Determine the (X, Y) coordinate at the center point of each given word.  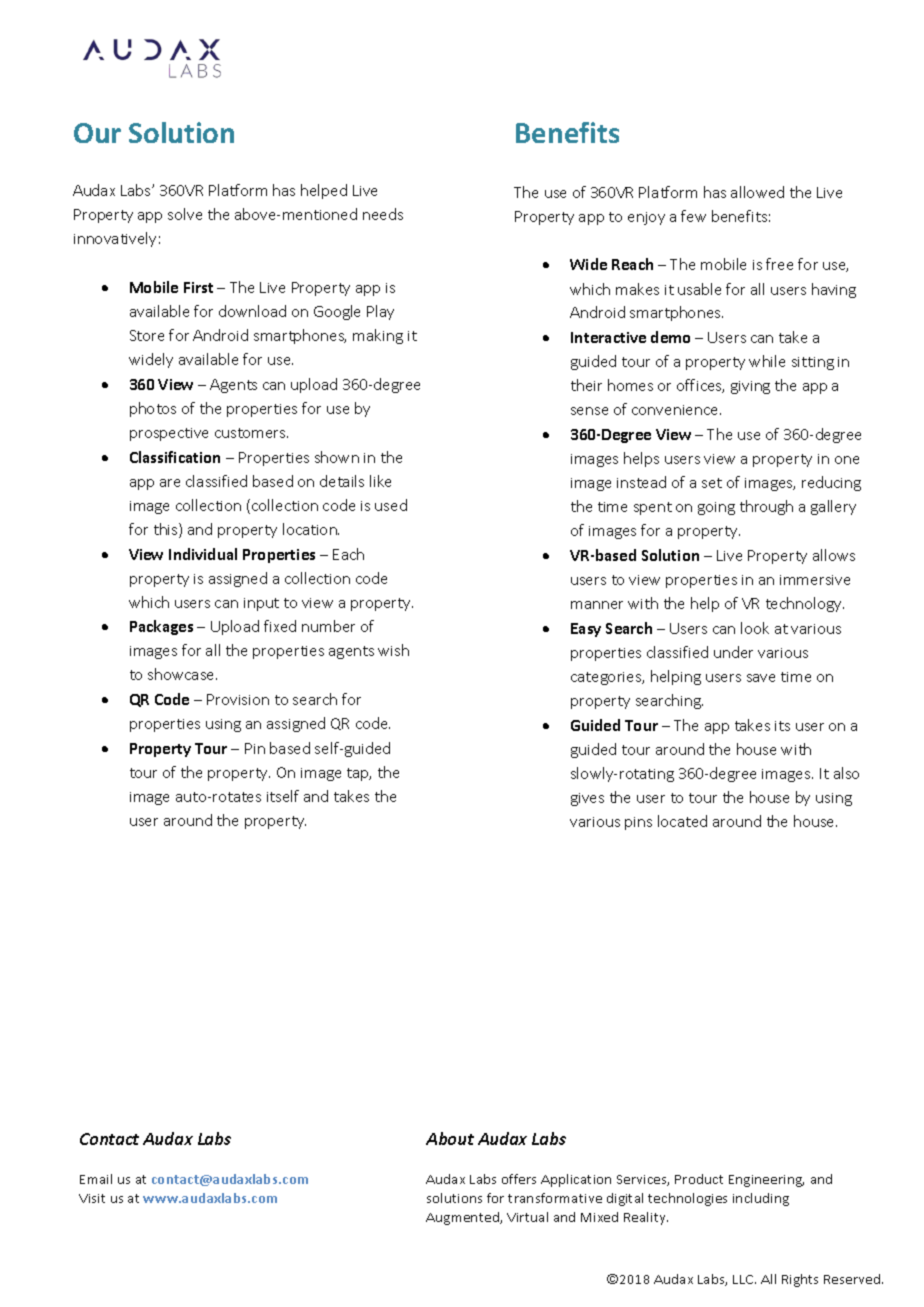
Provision (238, 699)
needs (383, 214)
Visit (92, 1198)
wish (393, 650)
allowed (757, 192)
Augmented (463, 1218)
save (761, 678)
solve (185, 214)
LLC (744, 1279)
